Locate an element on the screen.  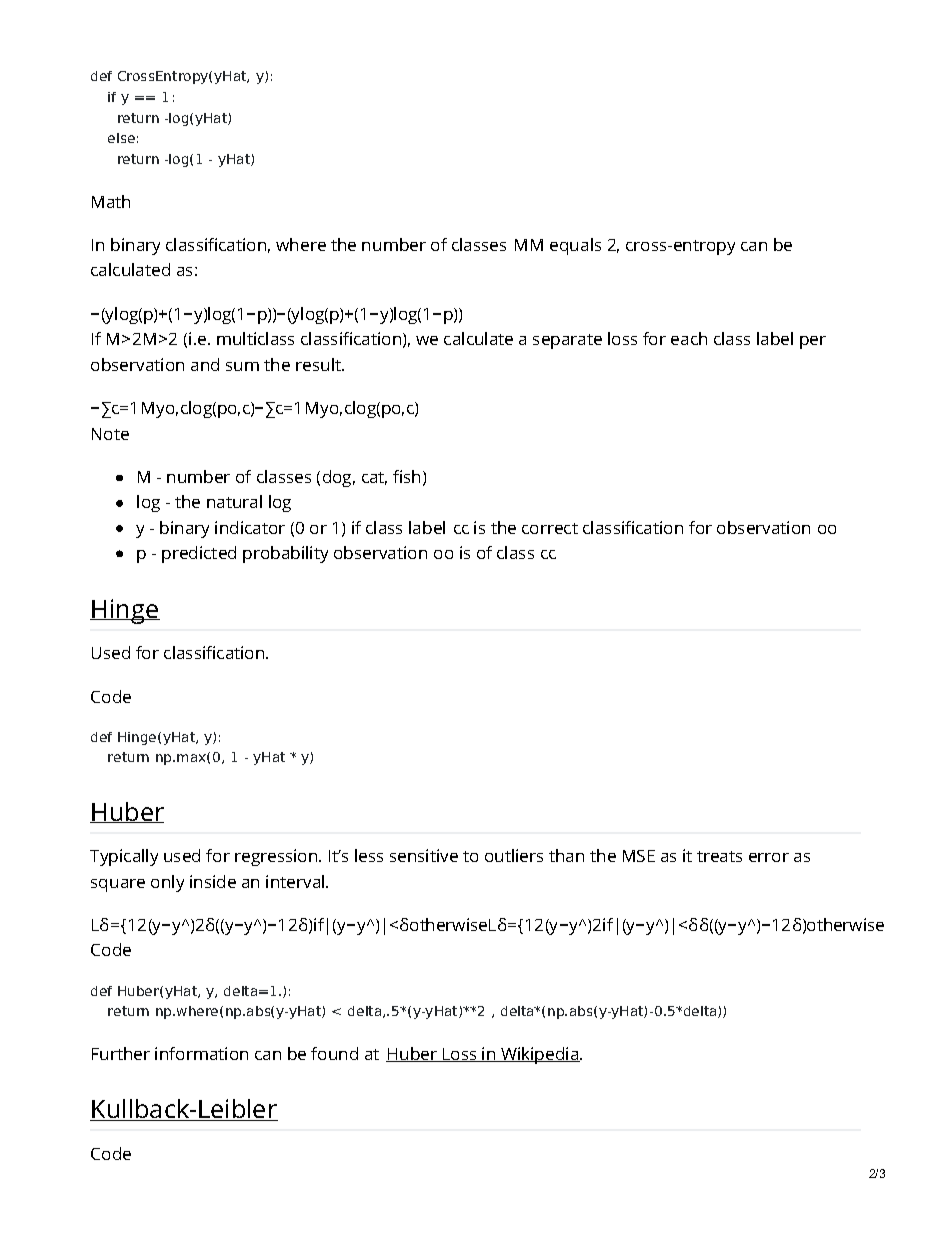
fish is located at coordinates (406, 476).
